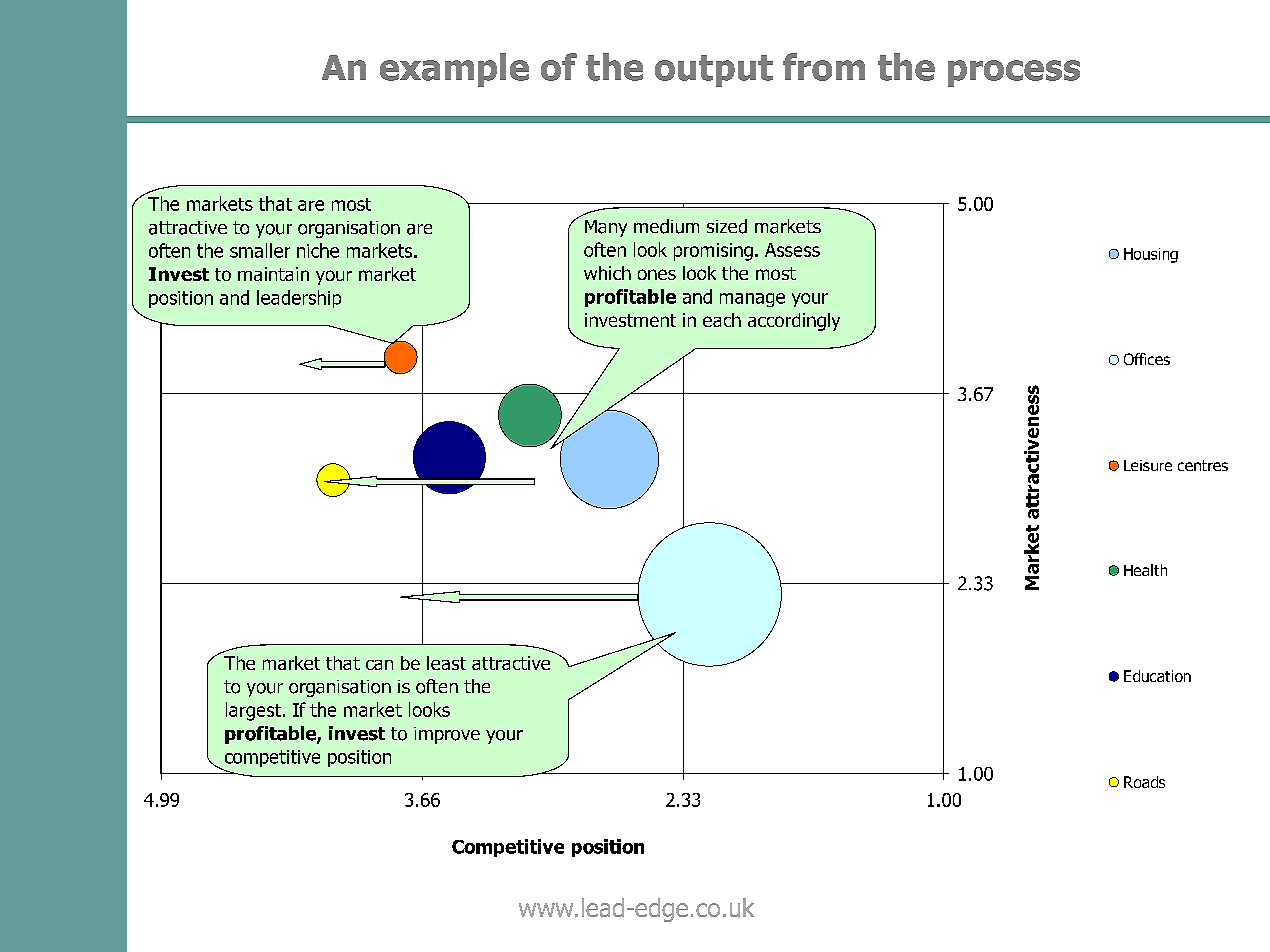 The height and width of the document is (952, 1270). What do you see at coordinates (1014, 73) in the document?
I see `process` at bounding box center [1014, 73].
